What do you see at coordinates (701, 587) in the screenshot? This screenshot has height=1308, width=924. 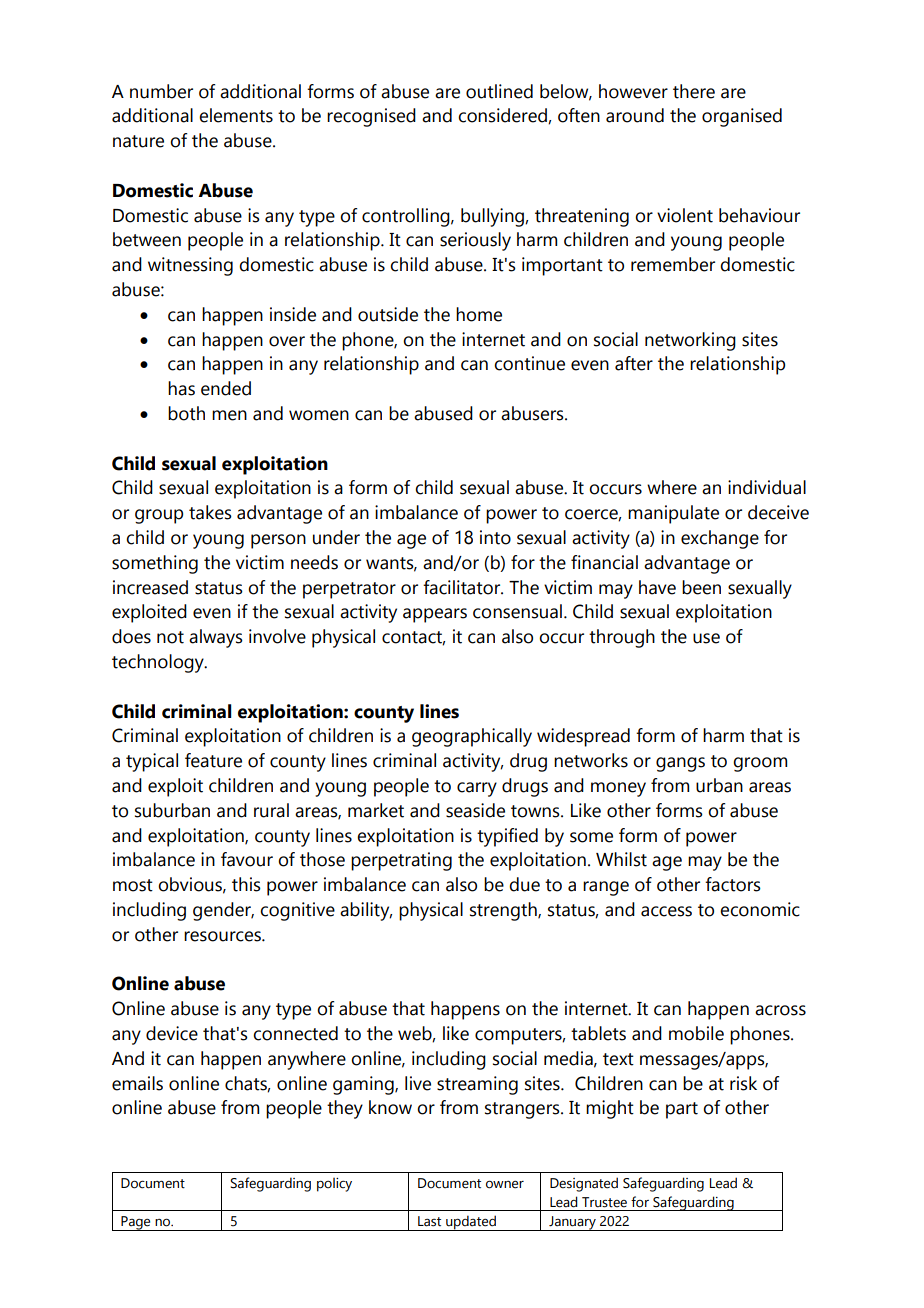 I see `been` at bounding box center [701, 587].
